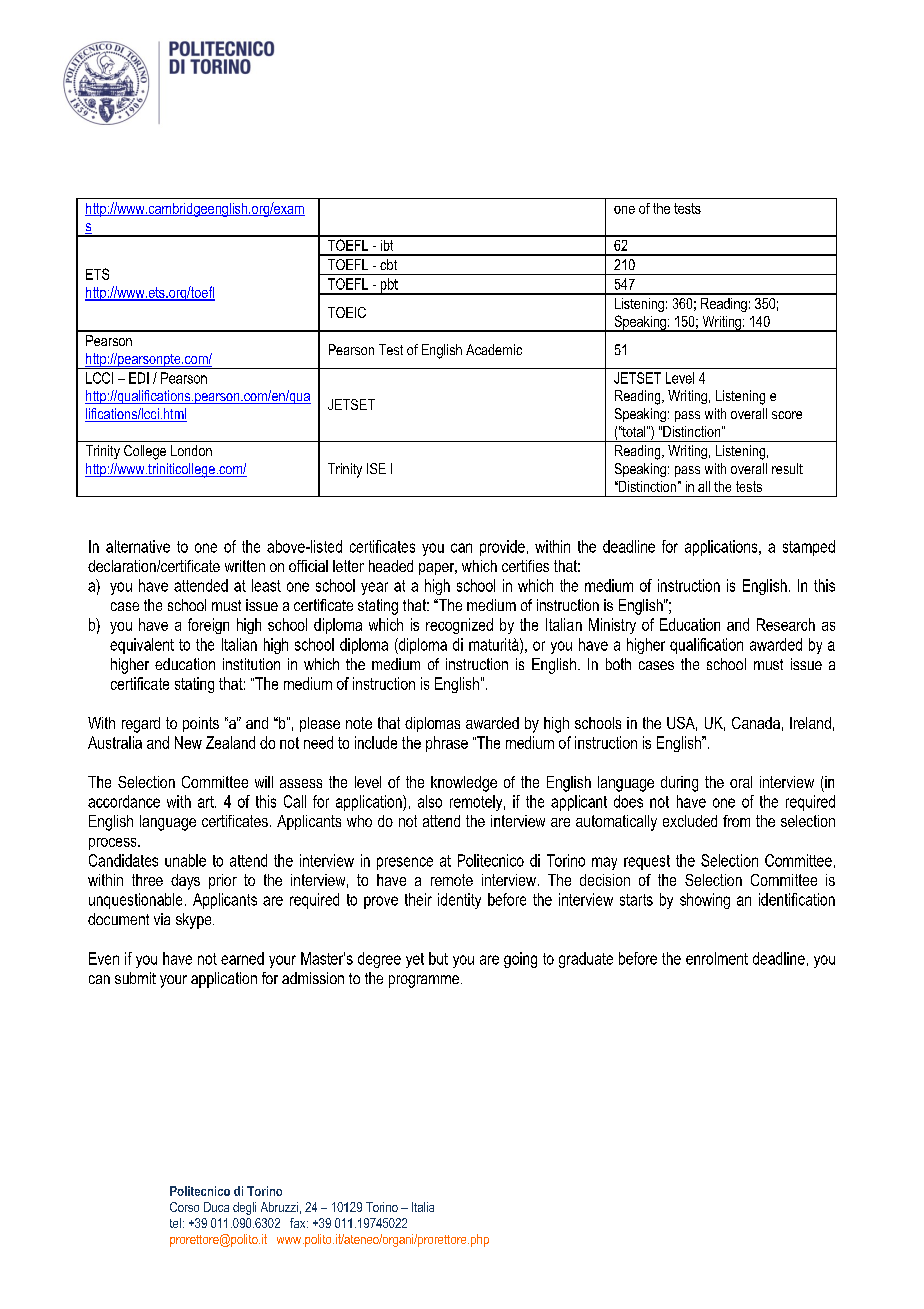  Describe the element at coordinates (464, 784) in the screenshot. I see `knowledge` at that location.
